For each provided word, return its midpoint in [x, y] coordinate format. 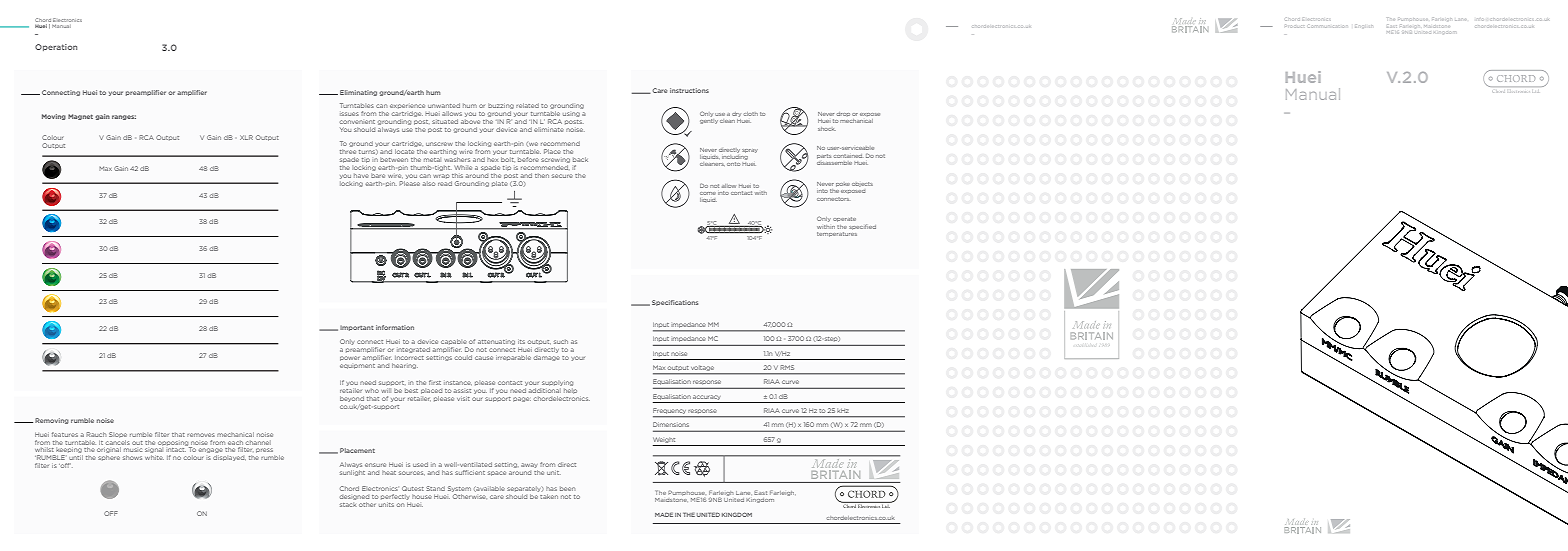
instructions [689, 90]
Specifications [675, 303]
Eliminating [358, 93]
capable [454, 343]
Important [357, 328]
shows [132, 457]
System [459, 489]
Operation [56, 47]
